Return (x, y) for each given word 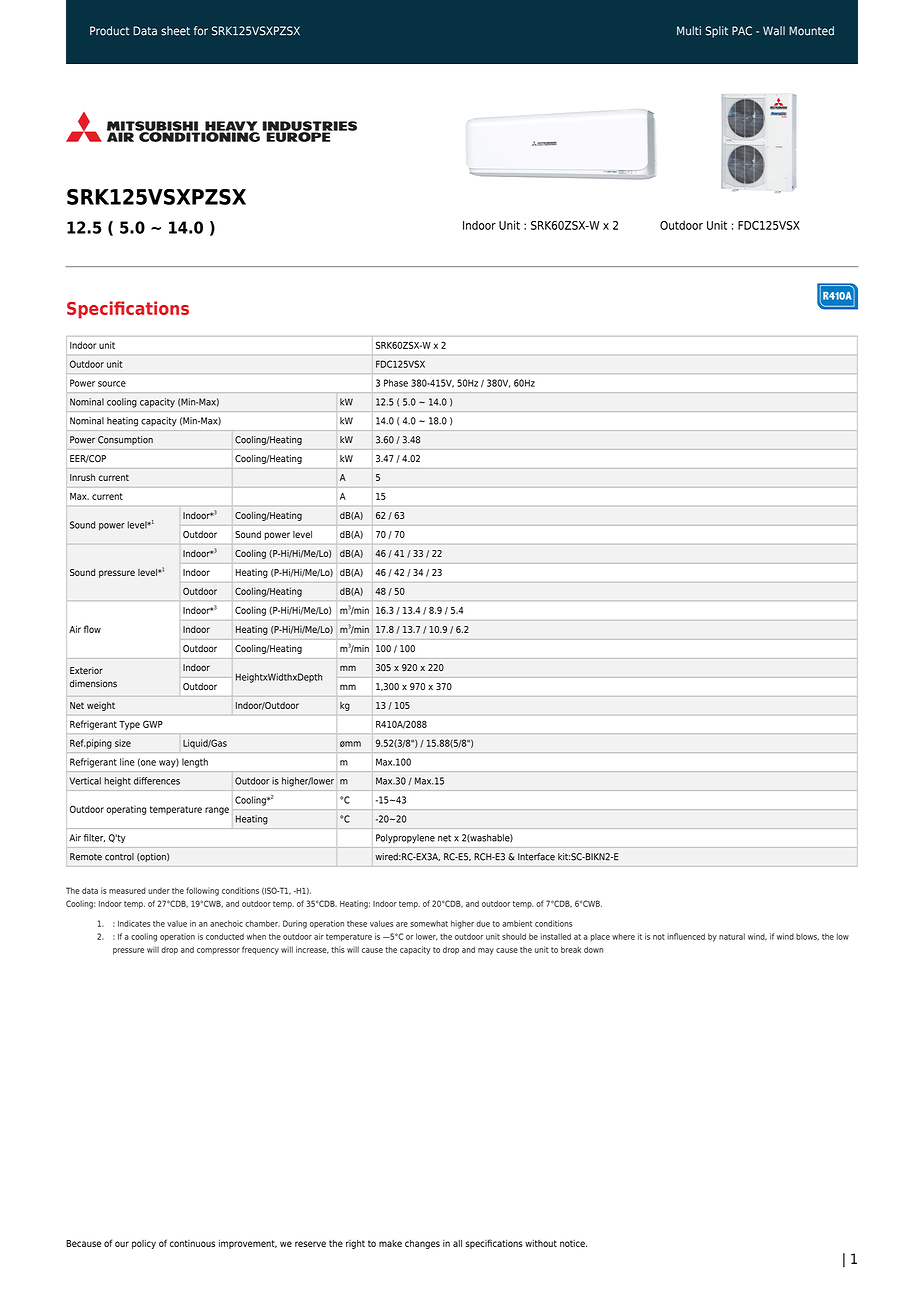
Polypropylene (405, 838)
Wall (774, 31)
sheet (175, 31)
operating (126, 810)
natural (732, 936)
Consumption (125, 440)
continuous (192, 1243)
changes (422, 1244)
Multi (689, 31)
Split (717, 32)
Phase (396, 383)
